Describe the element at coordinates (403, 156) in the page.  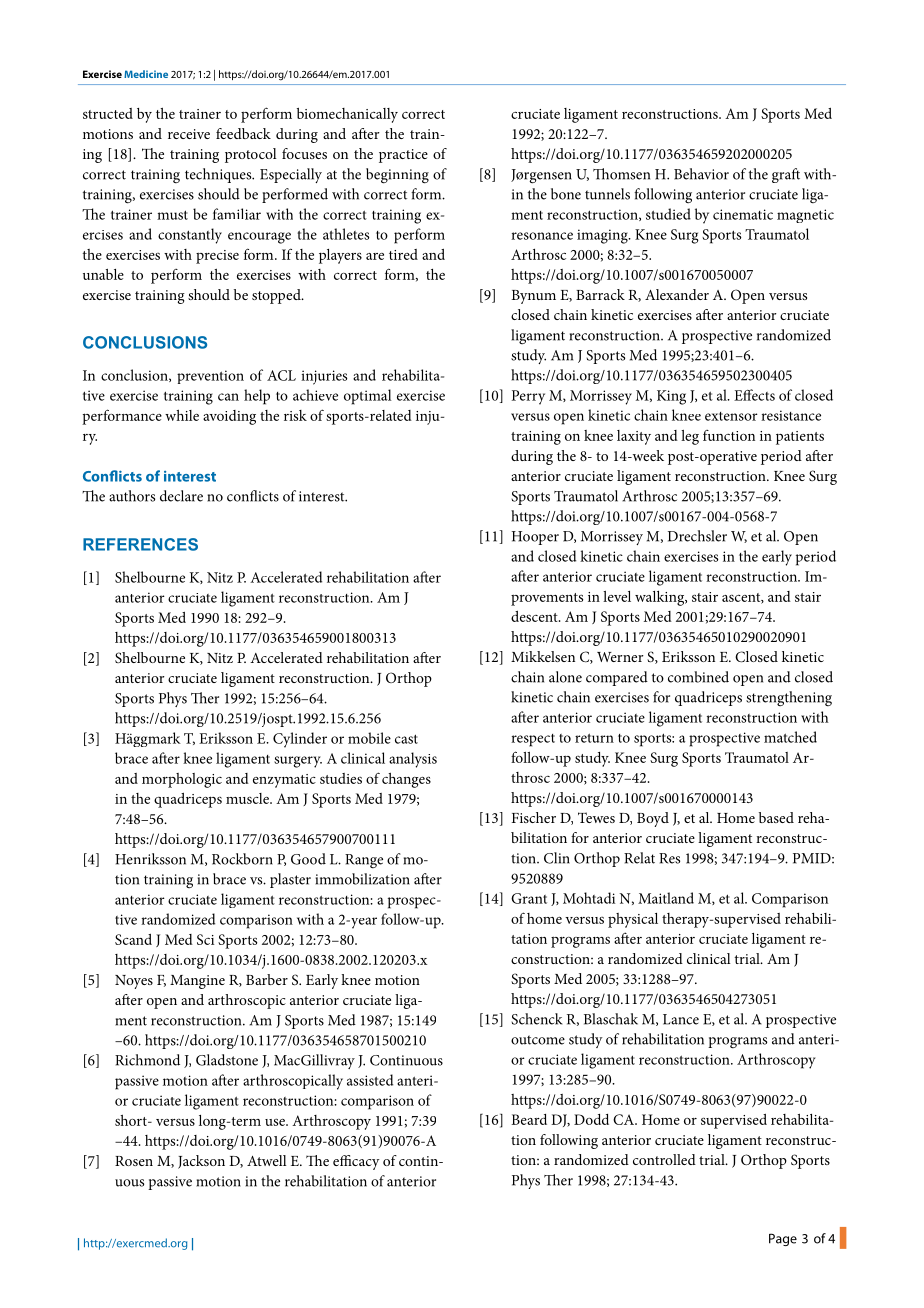
I see `practice` at that location.
